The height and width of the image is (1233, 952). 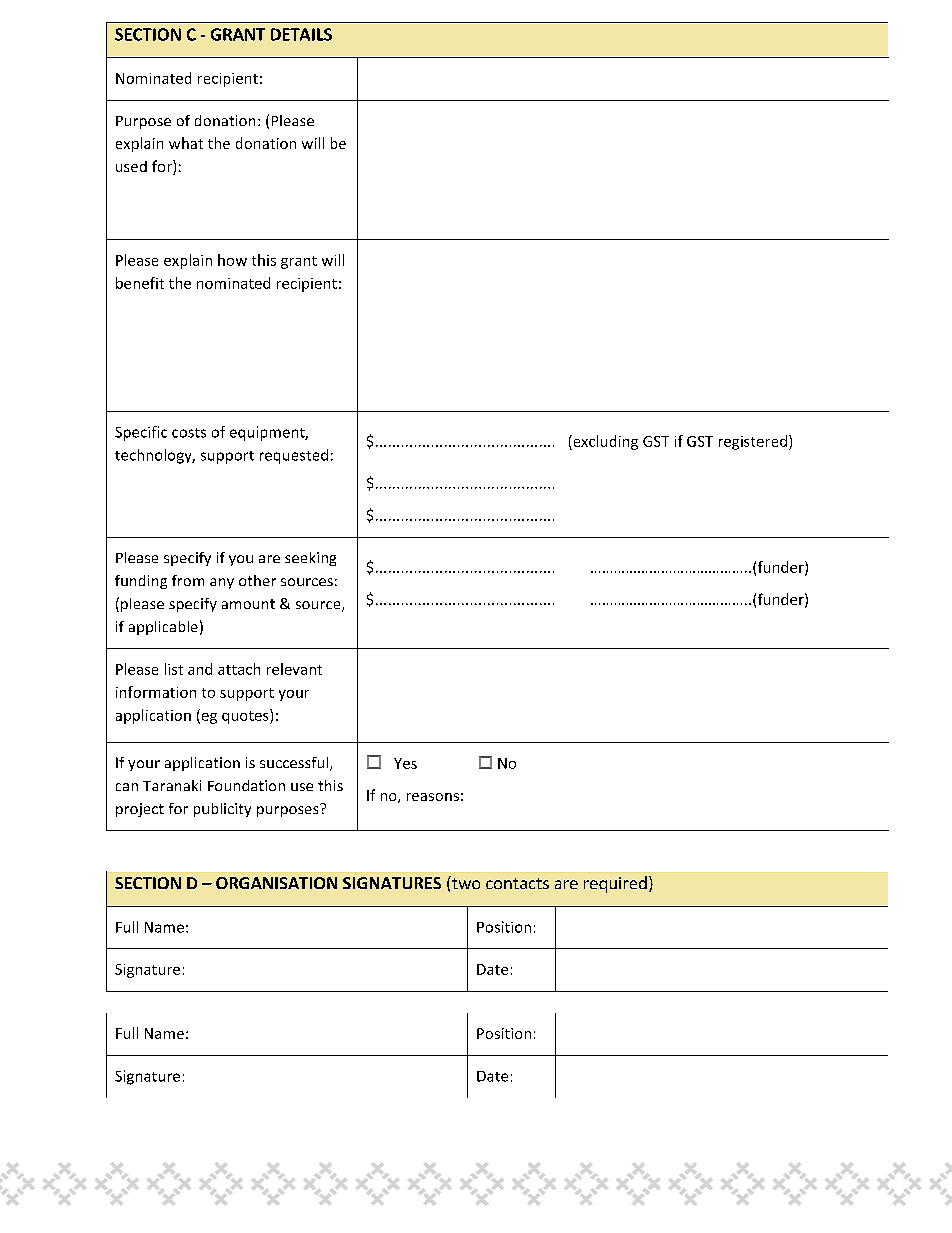 I want to click on seeking, so click(x=310, y=559).
